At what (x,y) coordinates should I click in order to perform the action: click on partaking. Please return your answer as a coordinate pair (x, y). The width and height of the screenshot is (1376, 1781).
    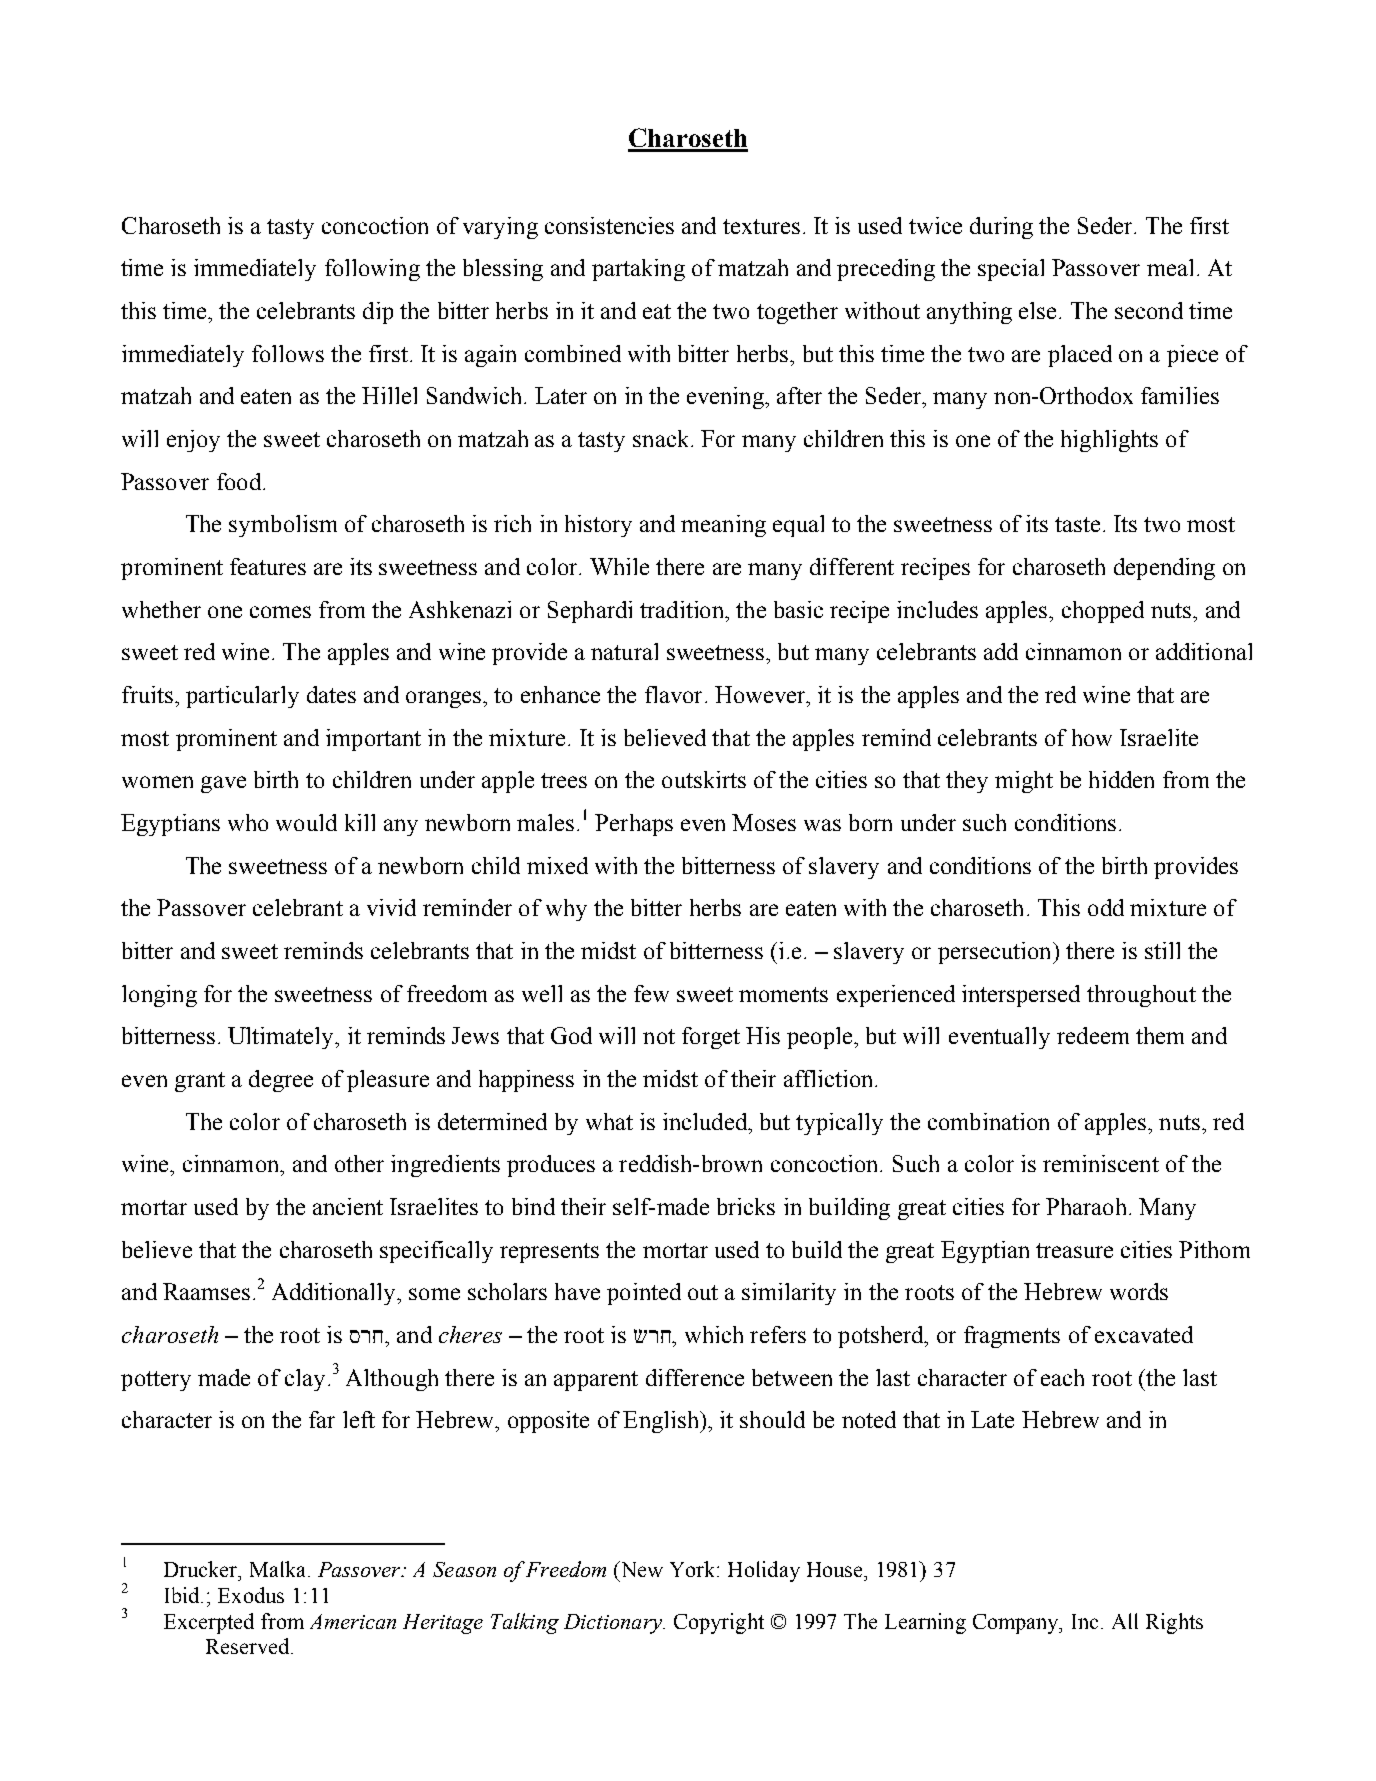
    Looking at the image, I should click on (638, 270).
